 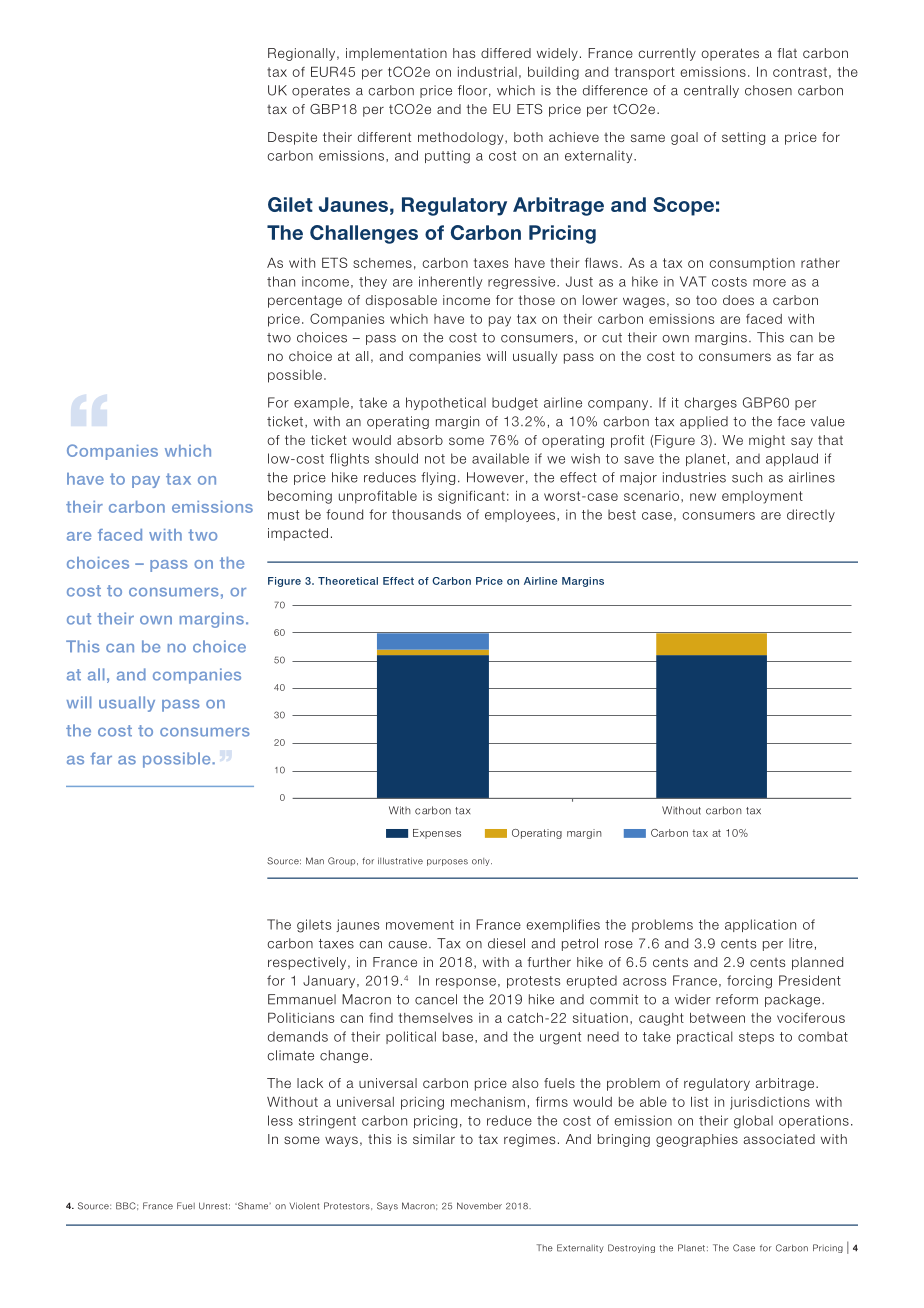 I want to click on Violent, so click(x=304, y=1206).
